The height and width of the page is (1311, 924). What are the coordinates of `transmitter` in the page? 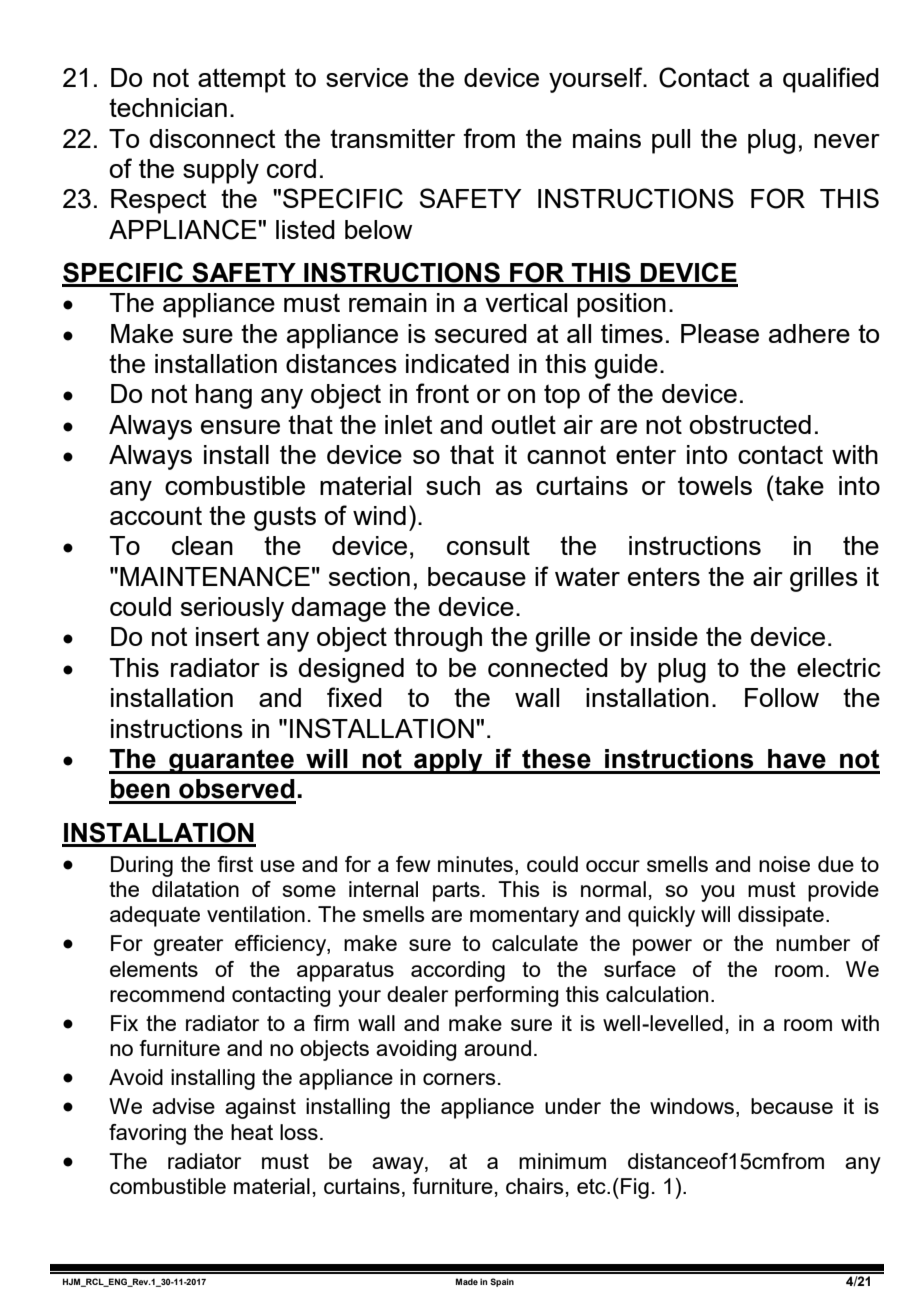 It's located at (392, 138).
